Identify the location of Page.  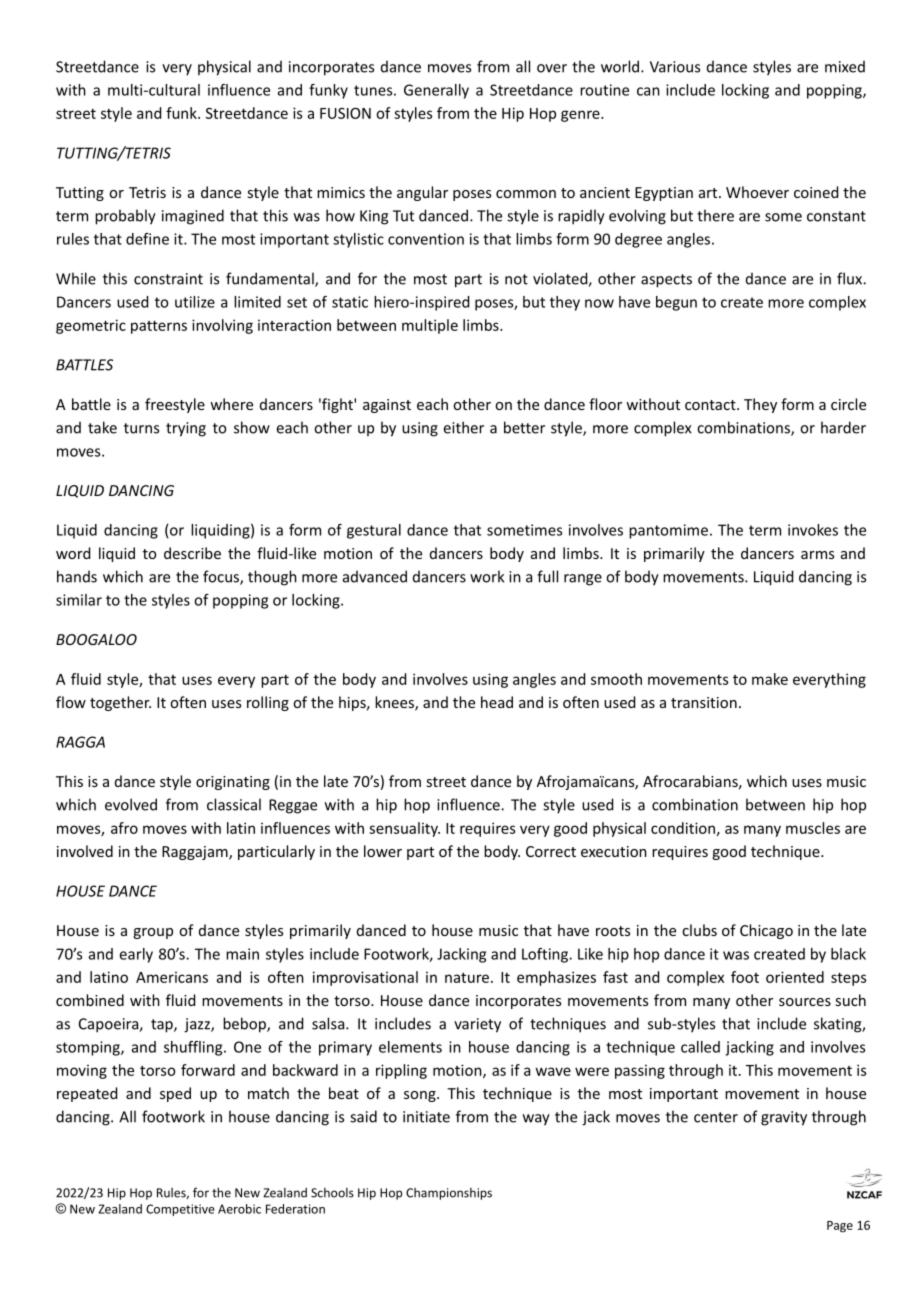
(840, 1227).
